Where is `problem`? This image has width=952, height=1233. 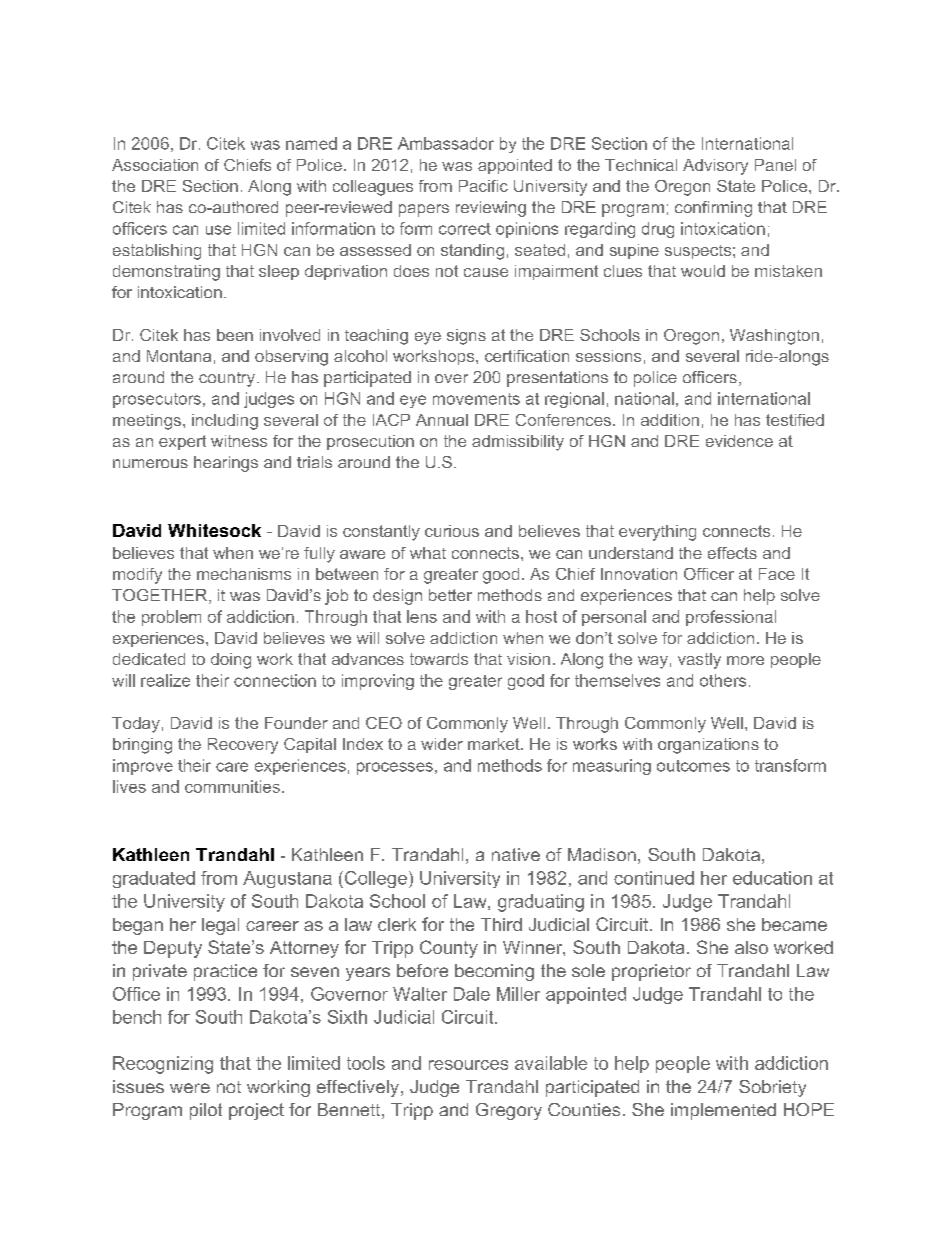
problem is located at coordinates (171, 618).
